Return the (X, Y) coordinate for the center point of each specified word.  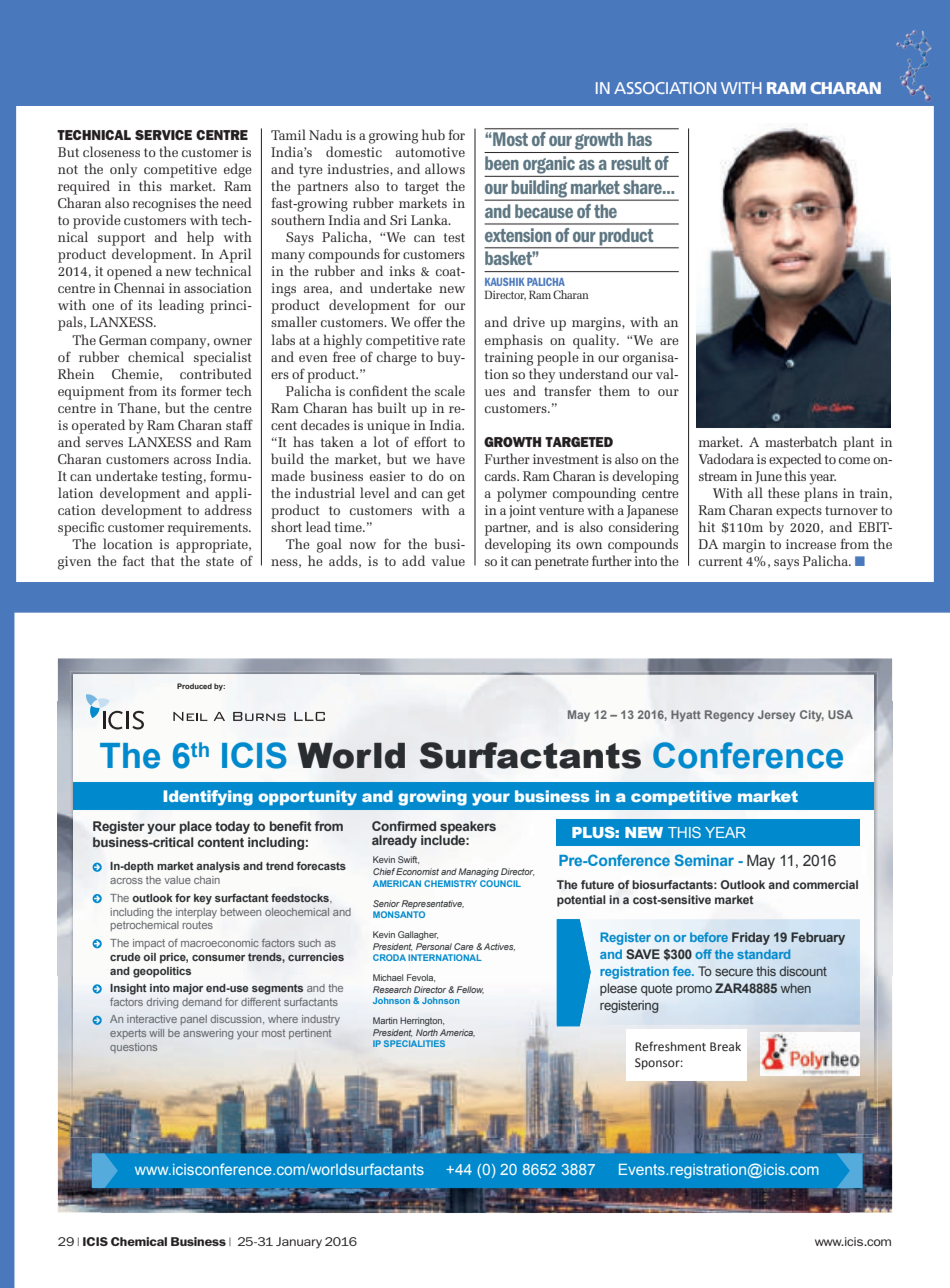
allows (445, 168)
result (631, 163)
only (123, 170)
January (299, 1243)
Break (725, 1047)
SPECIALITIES (414, 1043)
